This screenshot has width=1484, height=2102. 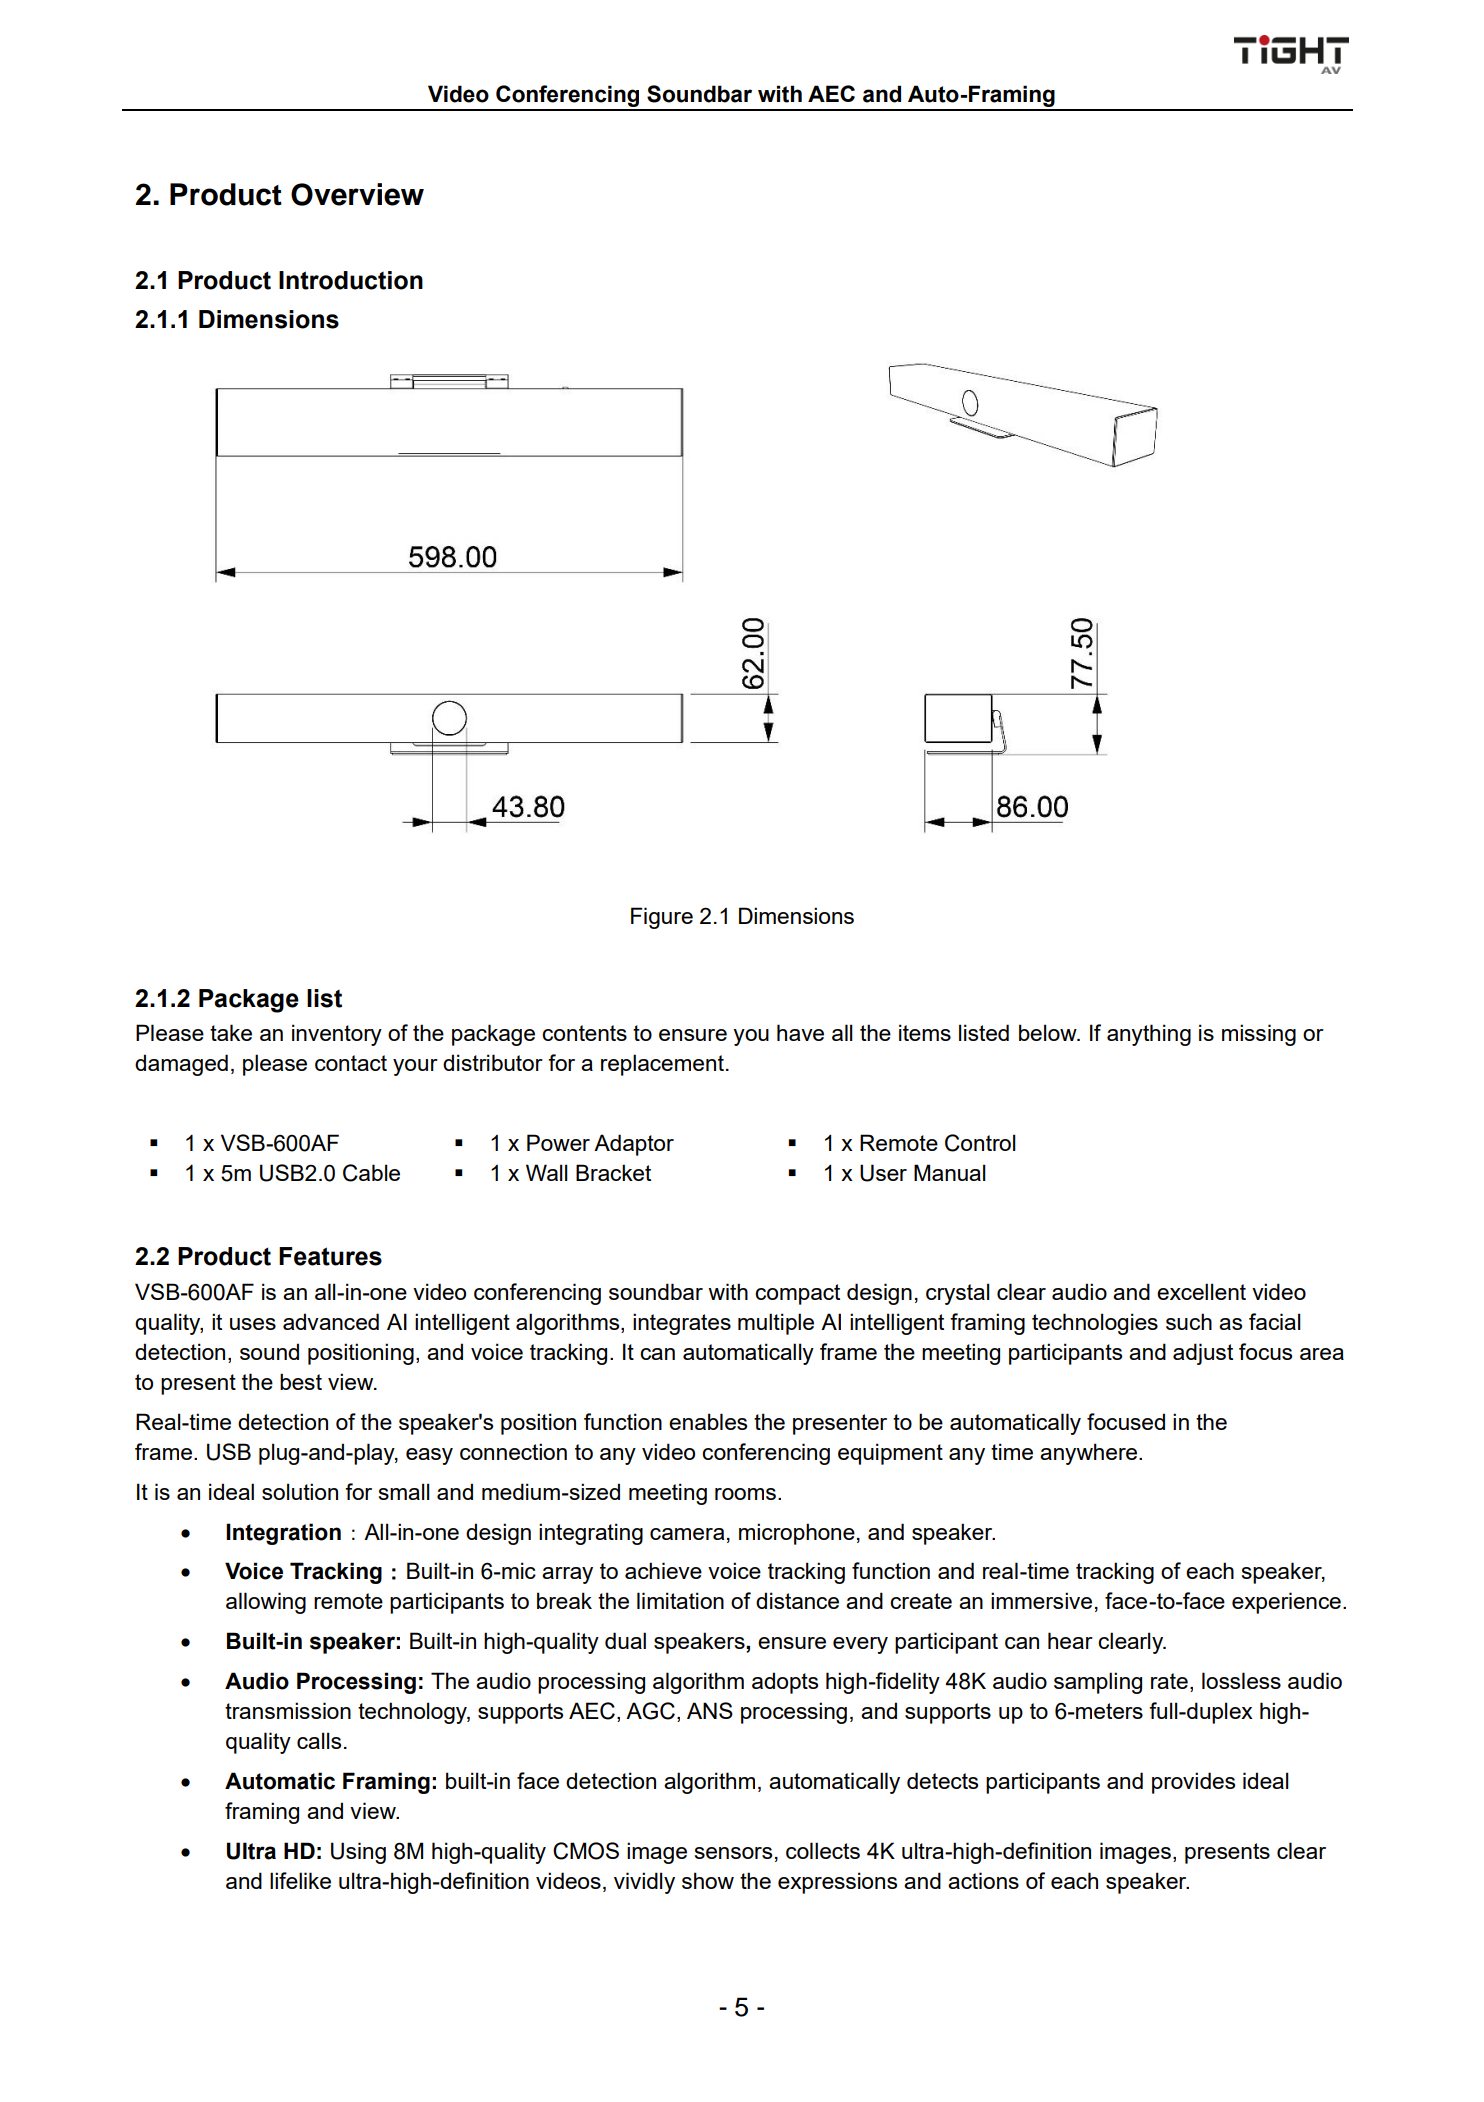 I want to click on anything, so click(x=1149, y=1035).
